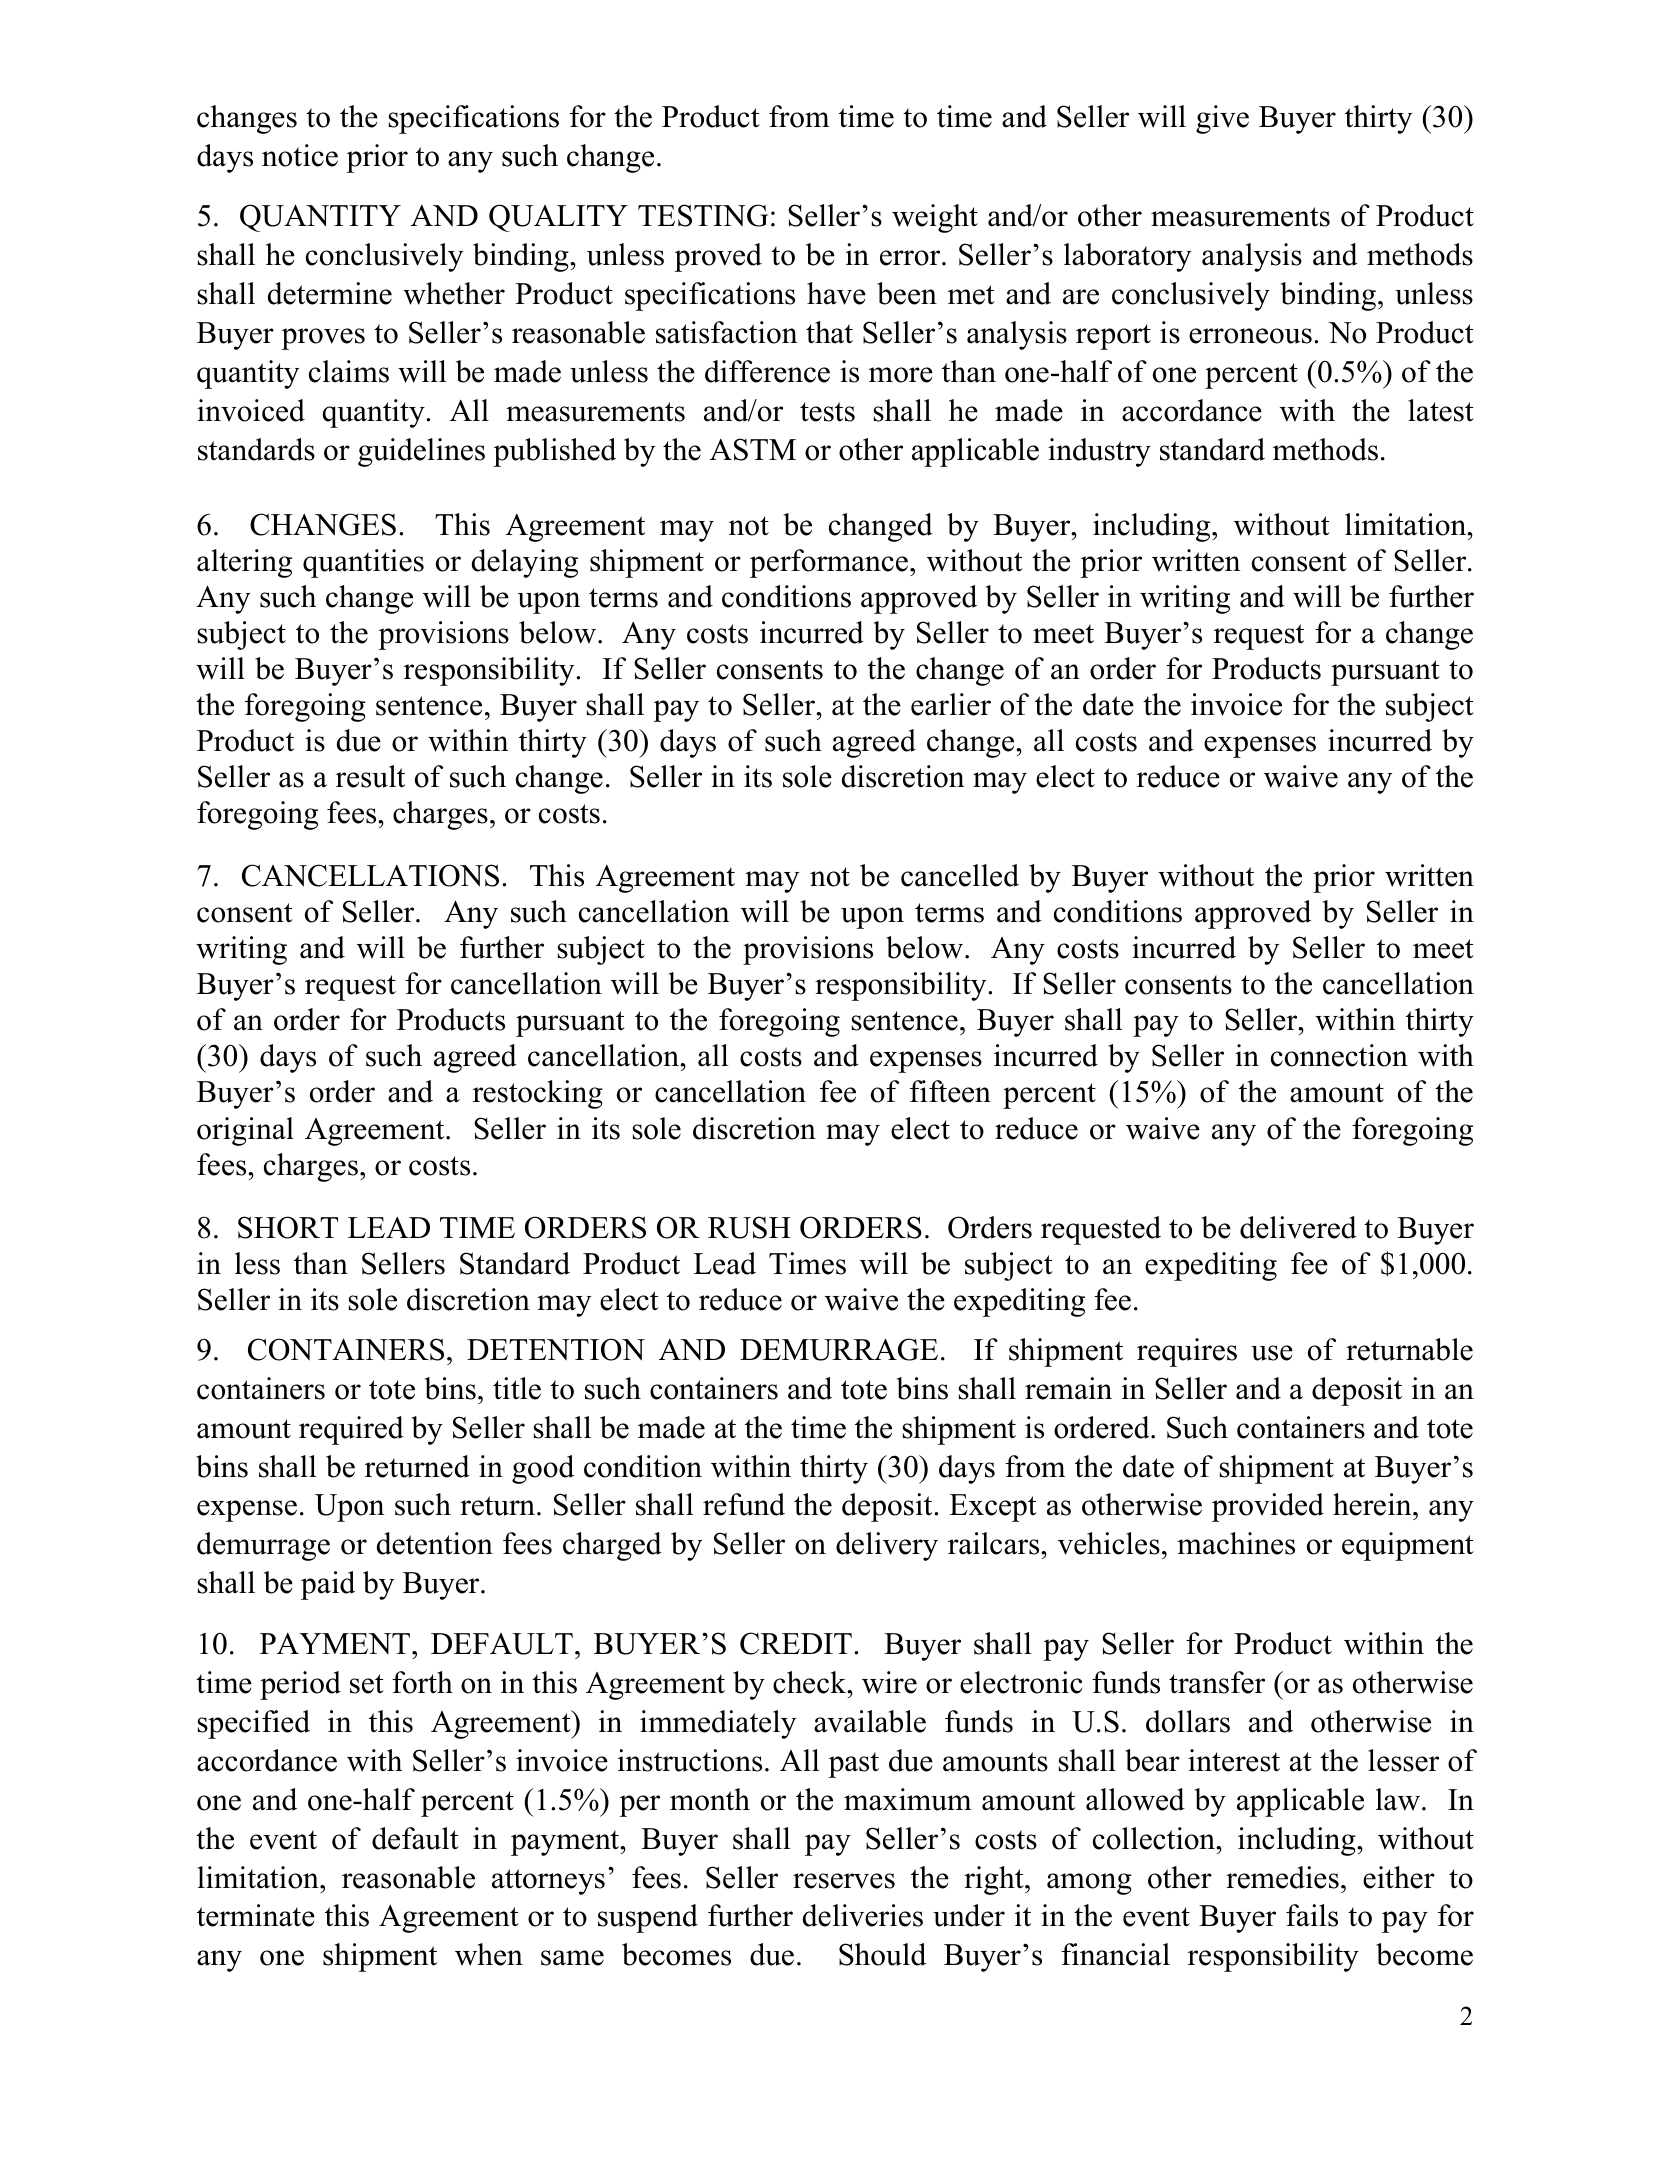 Image resolution: width=1670 pixels, height=2161 pixels. I want to click on when, so click(489, 1954).
